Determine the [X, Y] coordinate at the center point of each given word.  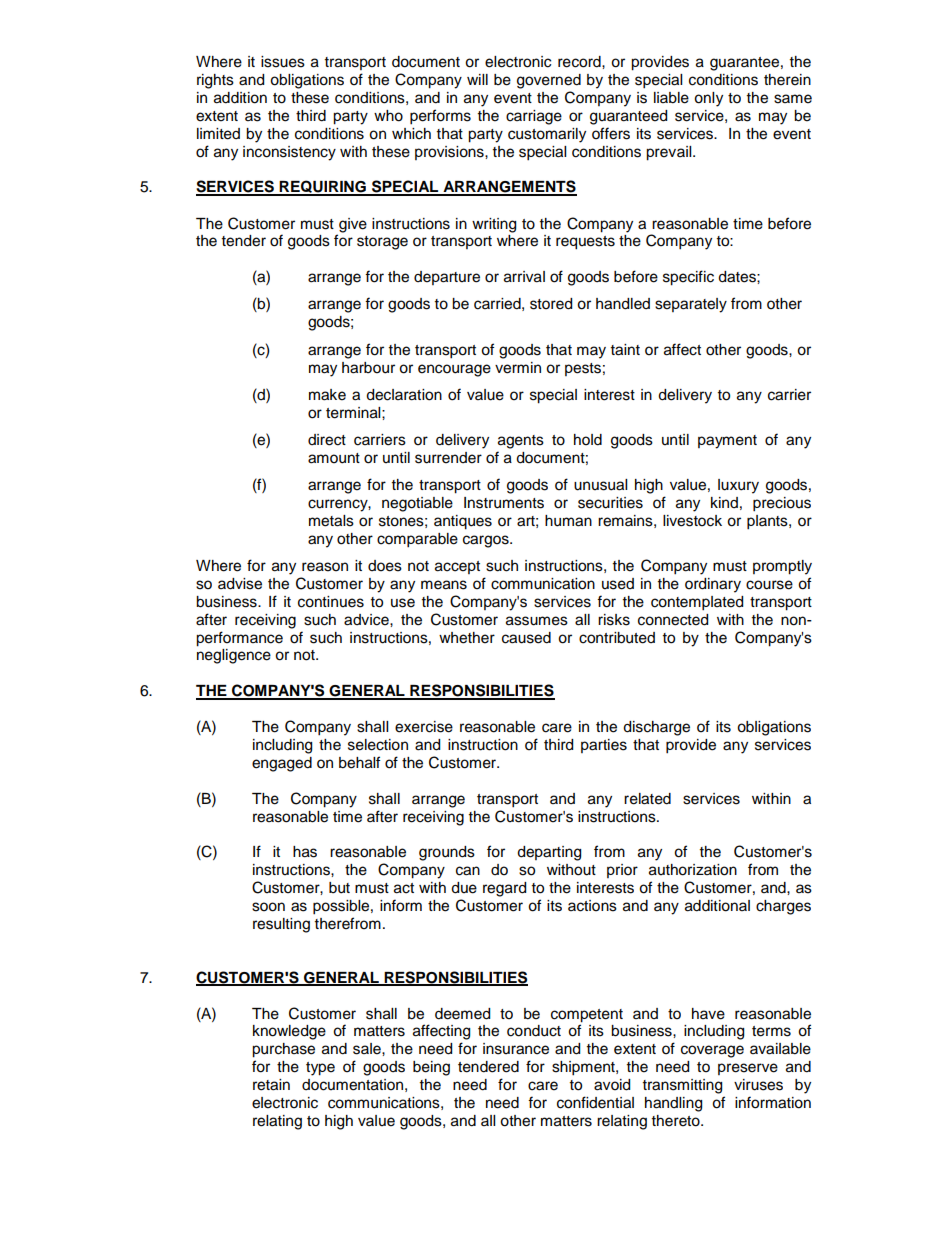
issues [283, 62]
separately [691, 305]
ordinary [713, 585]
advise [240, 584]
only [708, 99]
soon [268, 907]
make [327, 395]
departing [549, 853]
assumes [537, 621]
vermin [518, 368]
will [477, 79]
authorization [693, 870]
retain [271, 1085]
